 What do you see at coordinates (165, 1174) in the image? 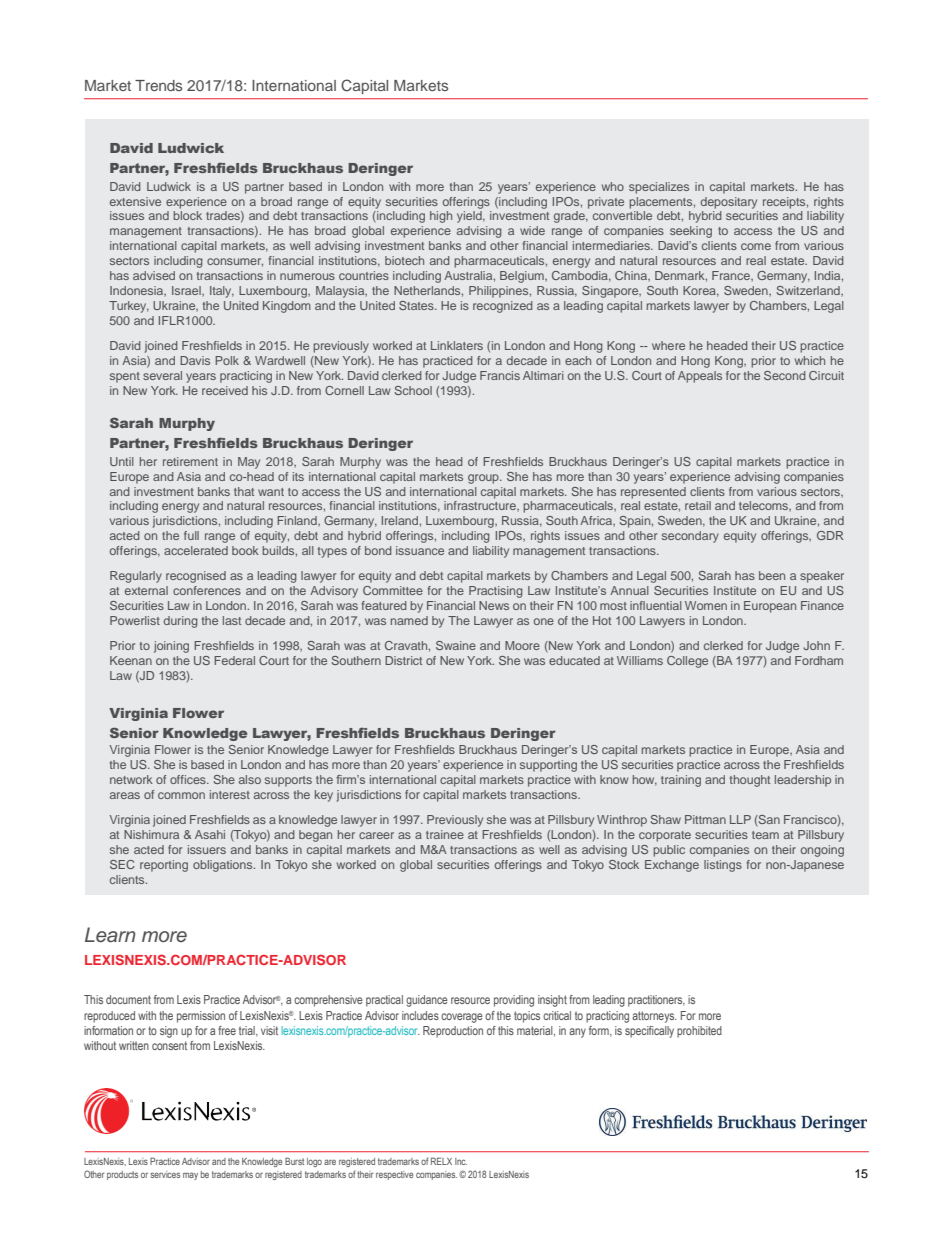
I see `services` at bounding box center [165, 1174].
